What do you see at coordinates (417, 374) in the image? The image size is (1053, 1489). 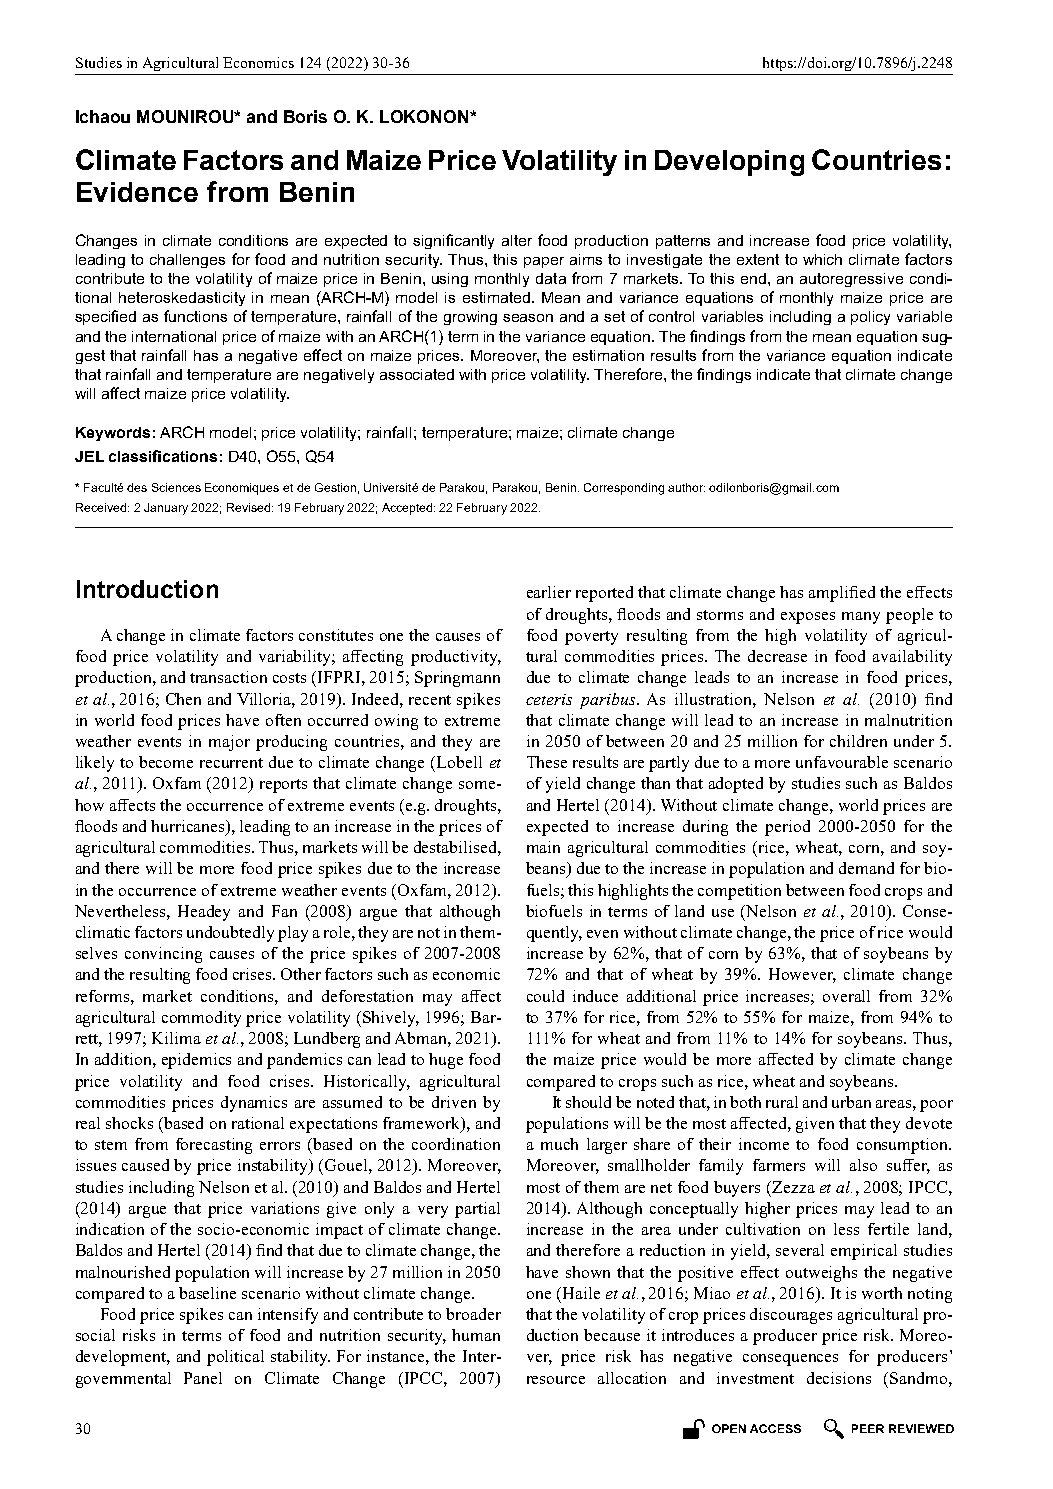 I see `associated` at bounding box center [417, 374].
